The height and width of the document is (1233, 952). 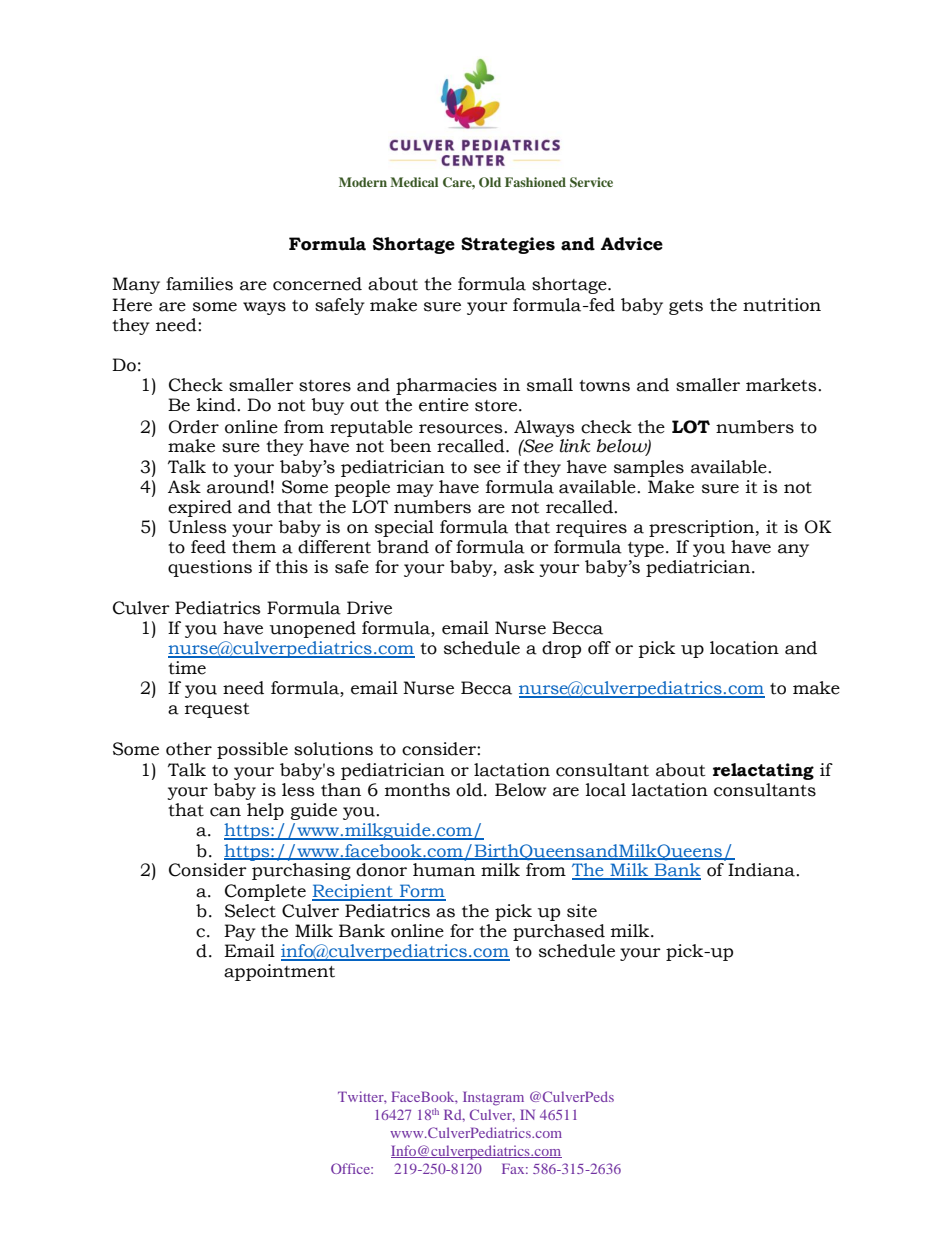 What do you see at coordinates (187, 668) in the document?
I see `time` at bounding box center [187, 668].
